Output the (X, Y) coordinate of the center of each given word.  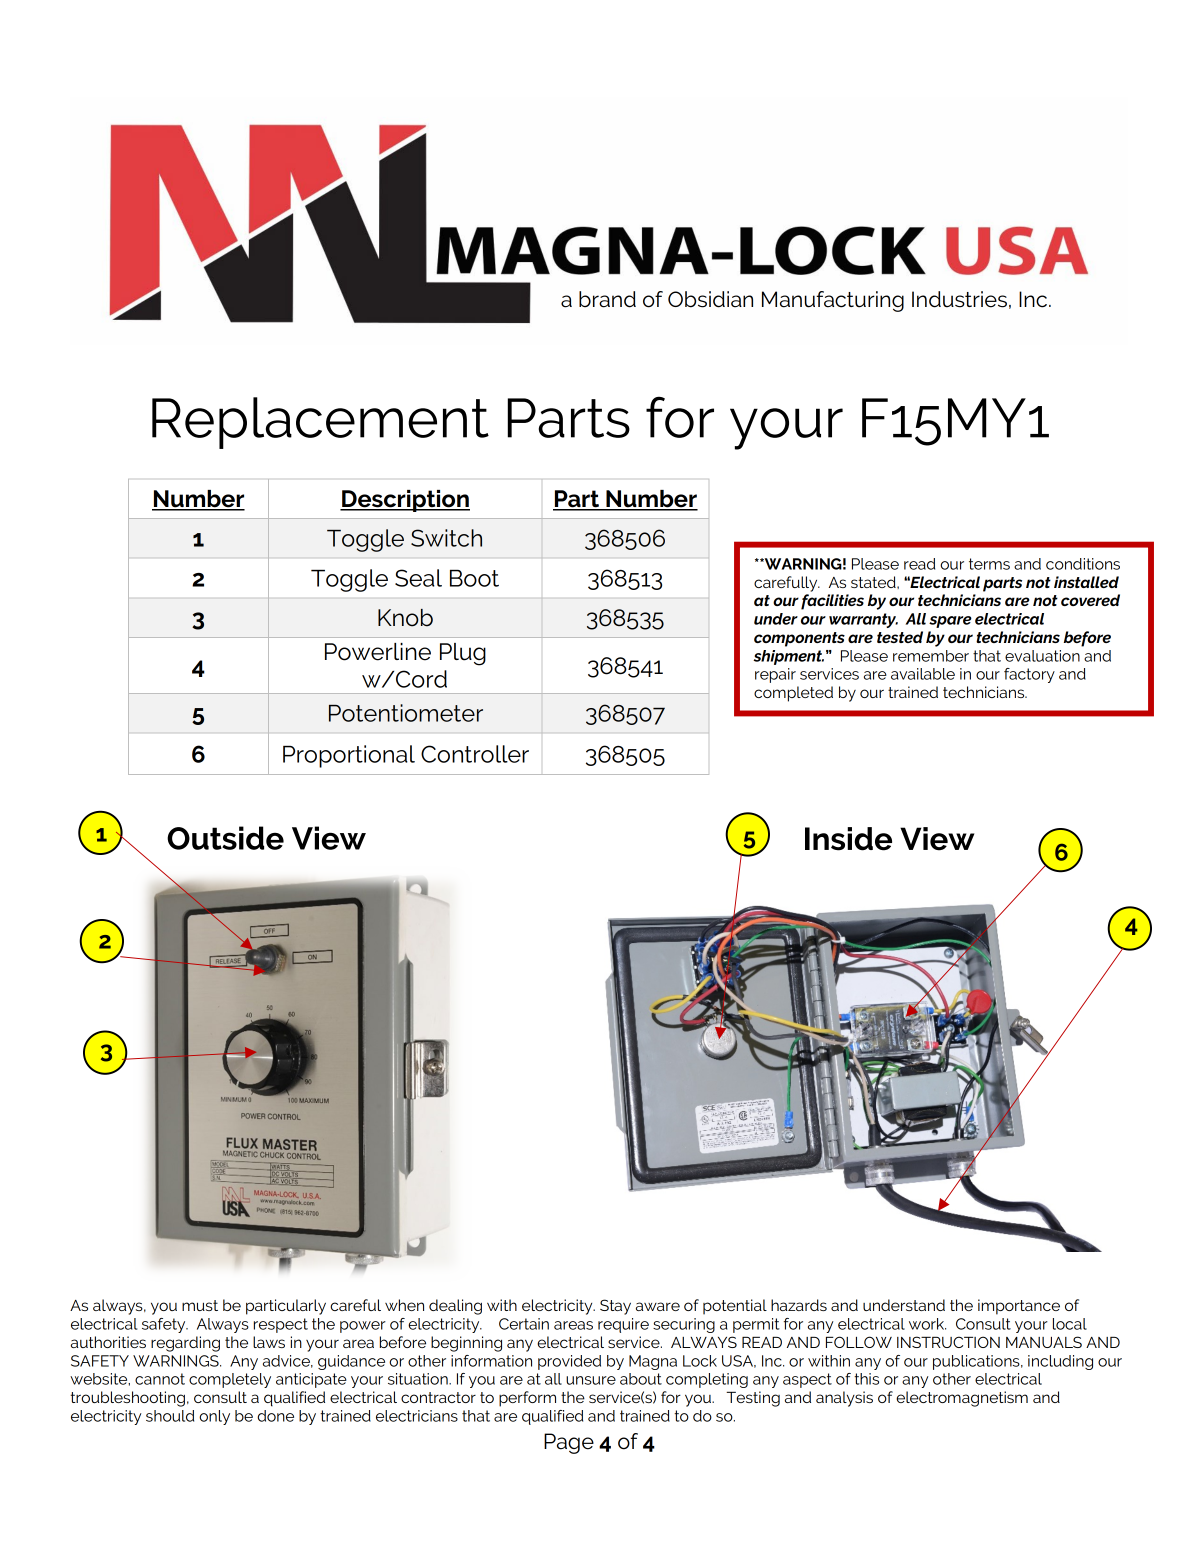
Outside (225, 838)
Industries (959, 299)
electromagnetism (962, 1399)
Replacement (320, 423)
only (214, 1417)
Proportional (349, 756)
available (923, 674)
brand (607, 299)
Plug (463, 654)
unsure (591, 1380)
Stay (615, 1307)
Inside (848, 839)
